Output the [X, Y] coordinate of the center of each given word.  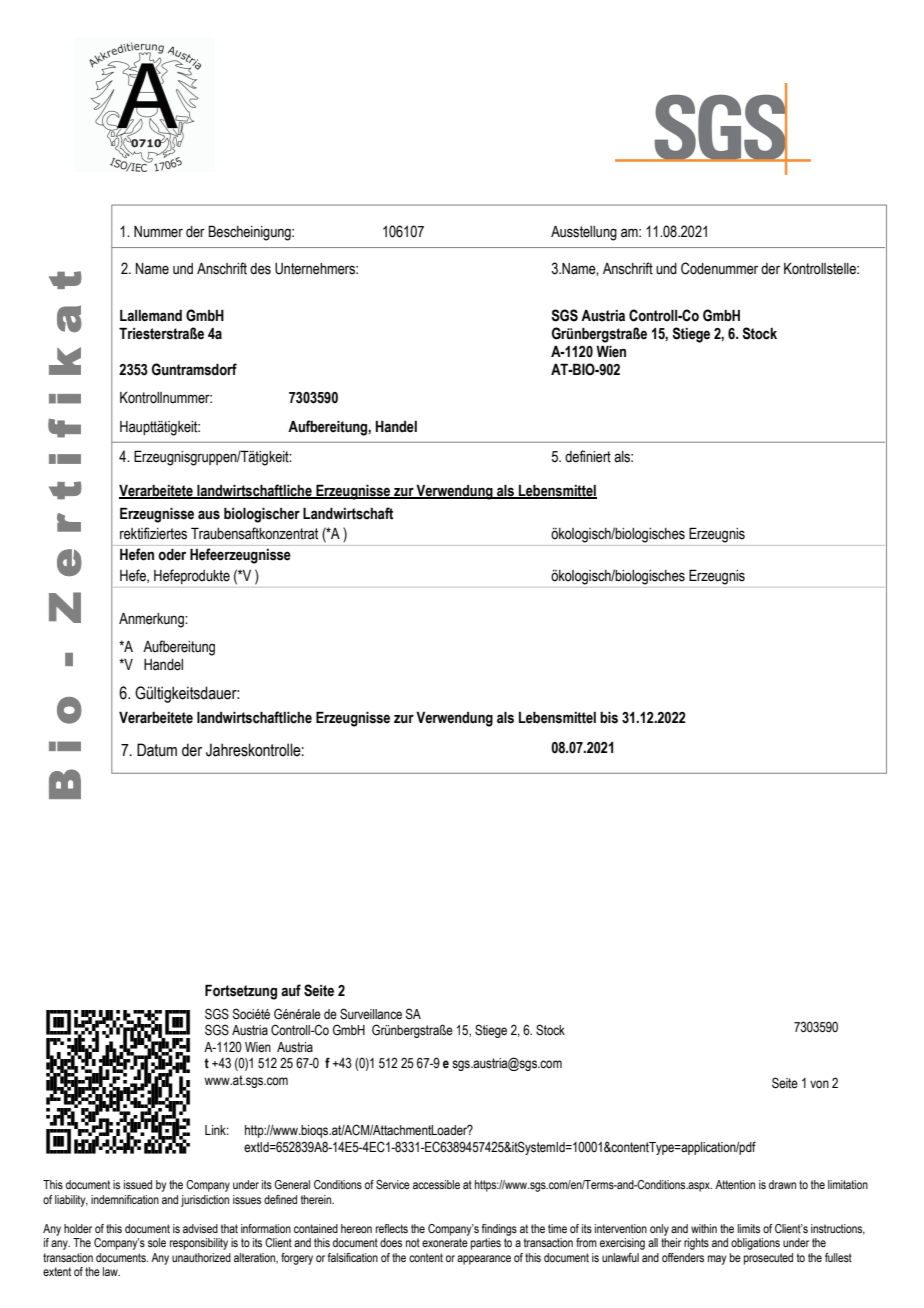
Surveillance [371, 1014]
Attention [735, 1184]
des [260, 269]
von [819, 1084]
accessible [436, 1184]
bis [609, 717]
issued [138, 1184]
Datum [157, 750]
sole [157, 1242]
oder [172, 554]
